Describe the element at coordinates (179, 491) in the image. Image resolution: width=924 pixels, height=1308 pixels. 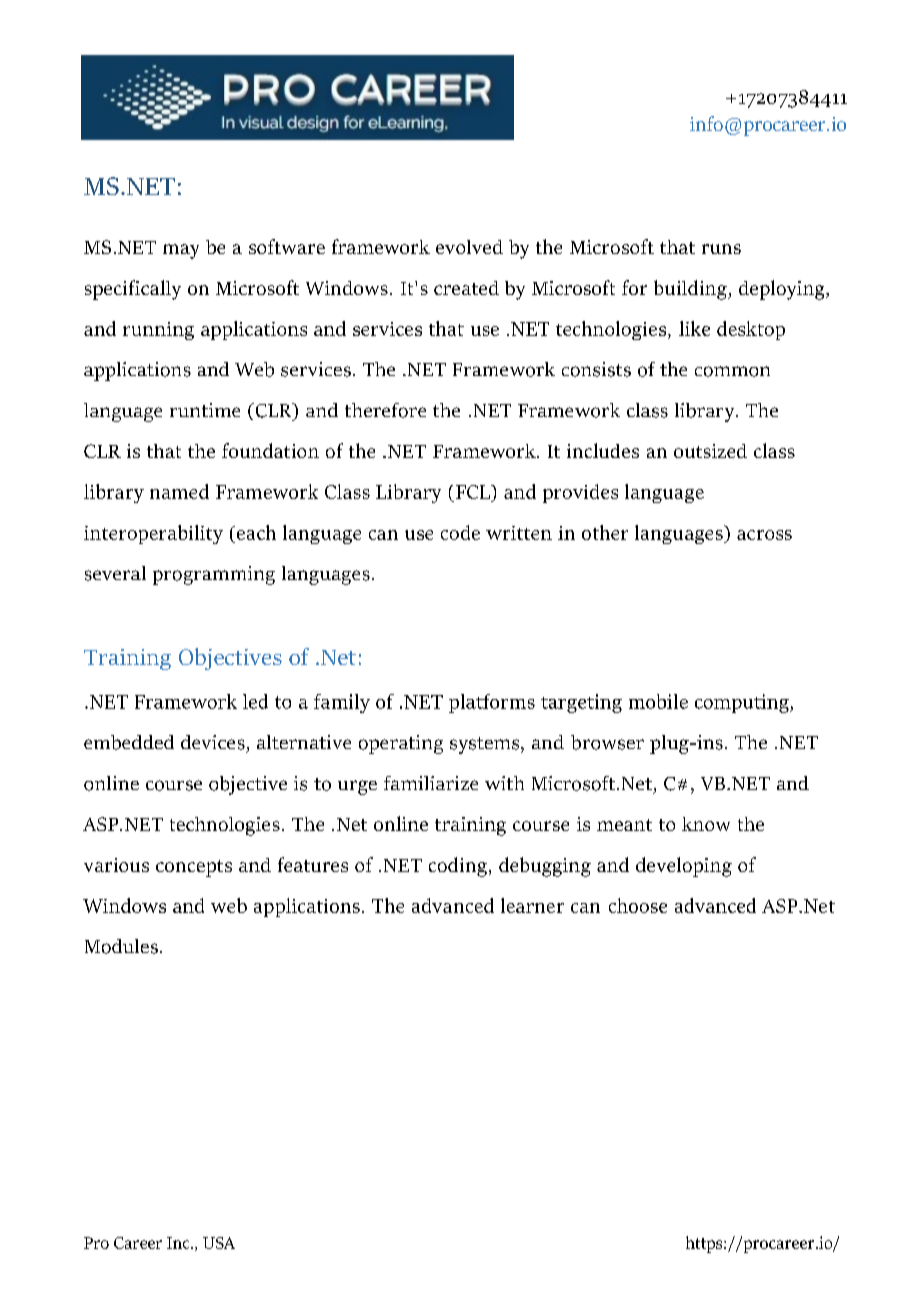
I see `named` at that location.
